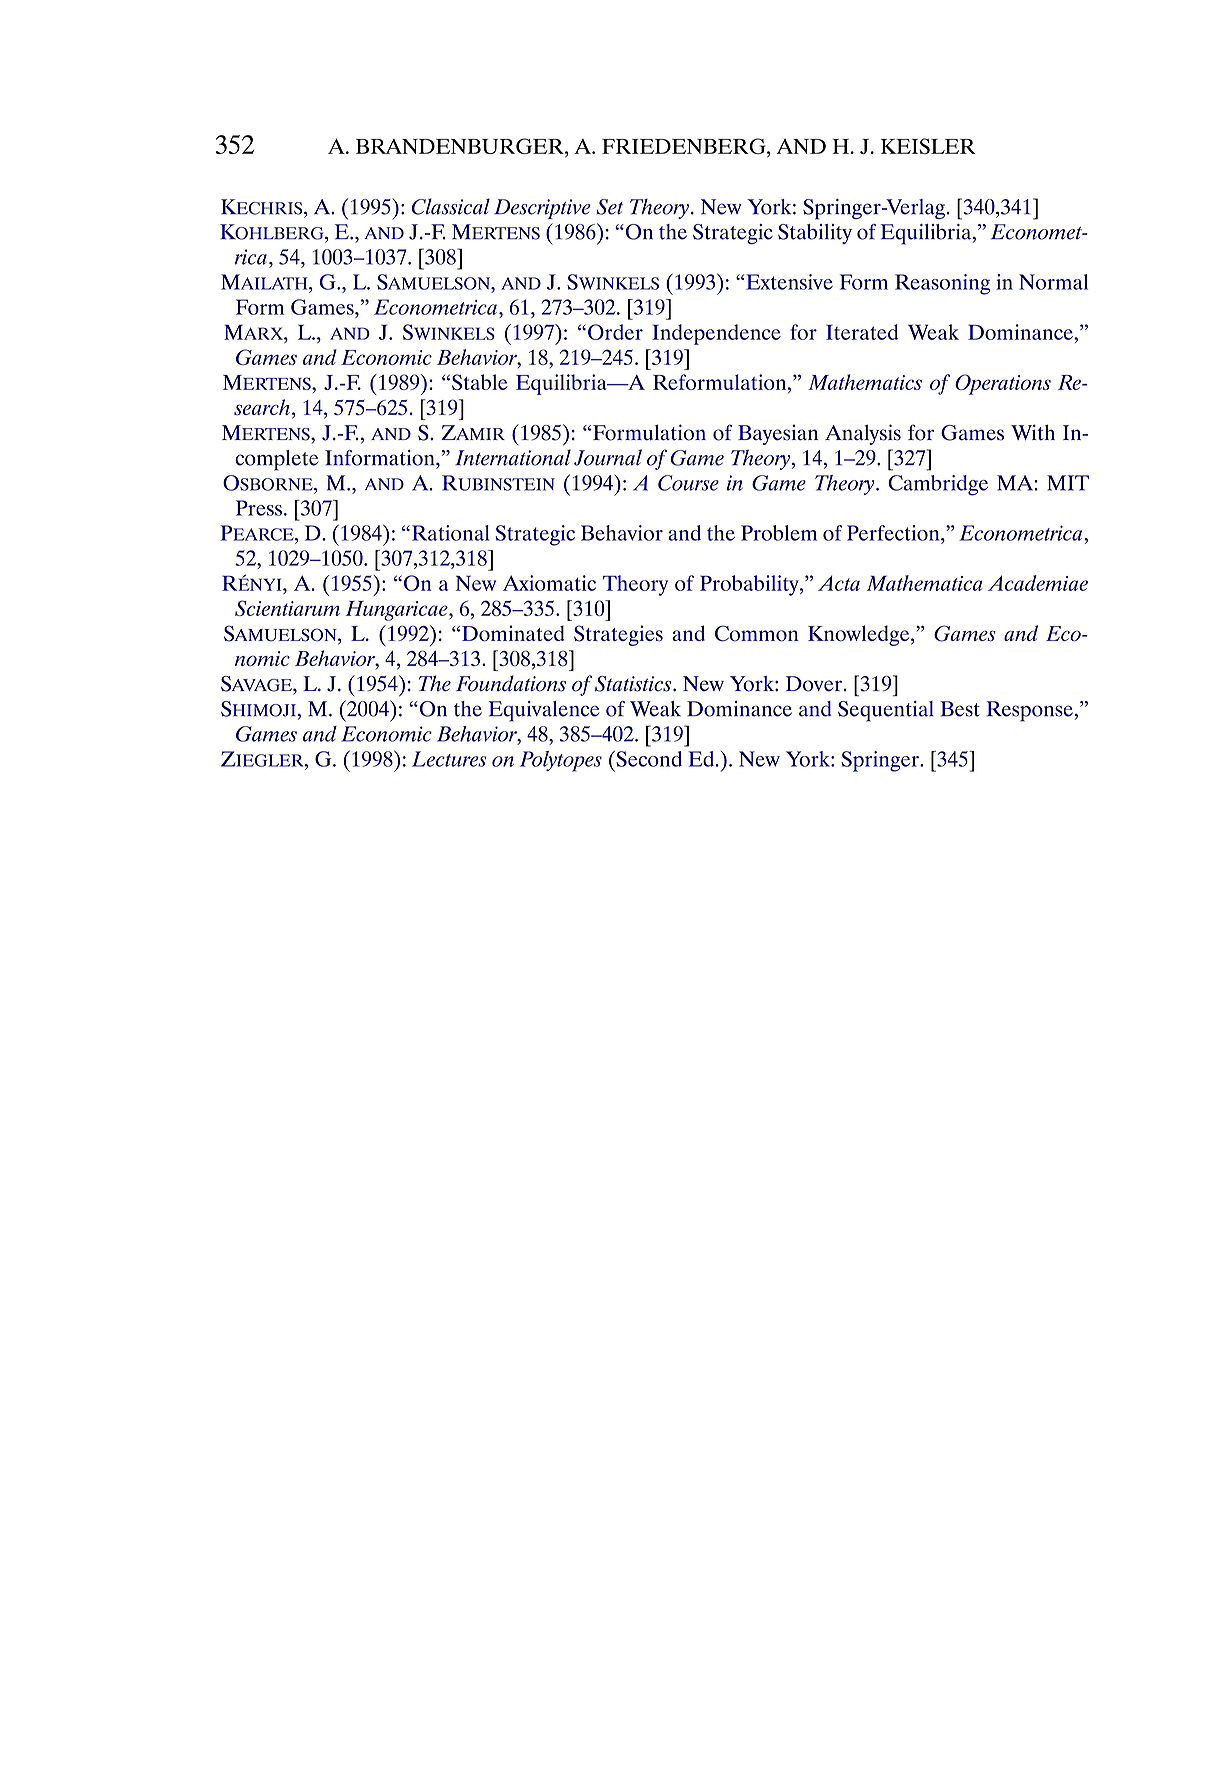 This document has height=1769, width=1225. Describe the element at coordinates (451, 206) in the document. I see `Classical` at that location.
